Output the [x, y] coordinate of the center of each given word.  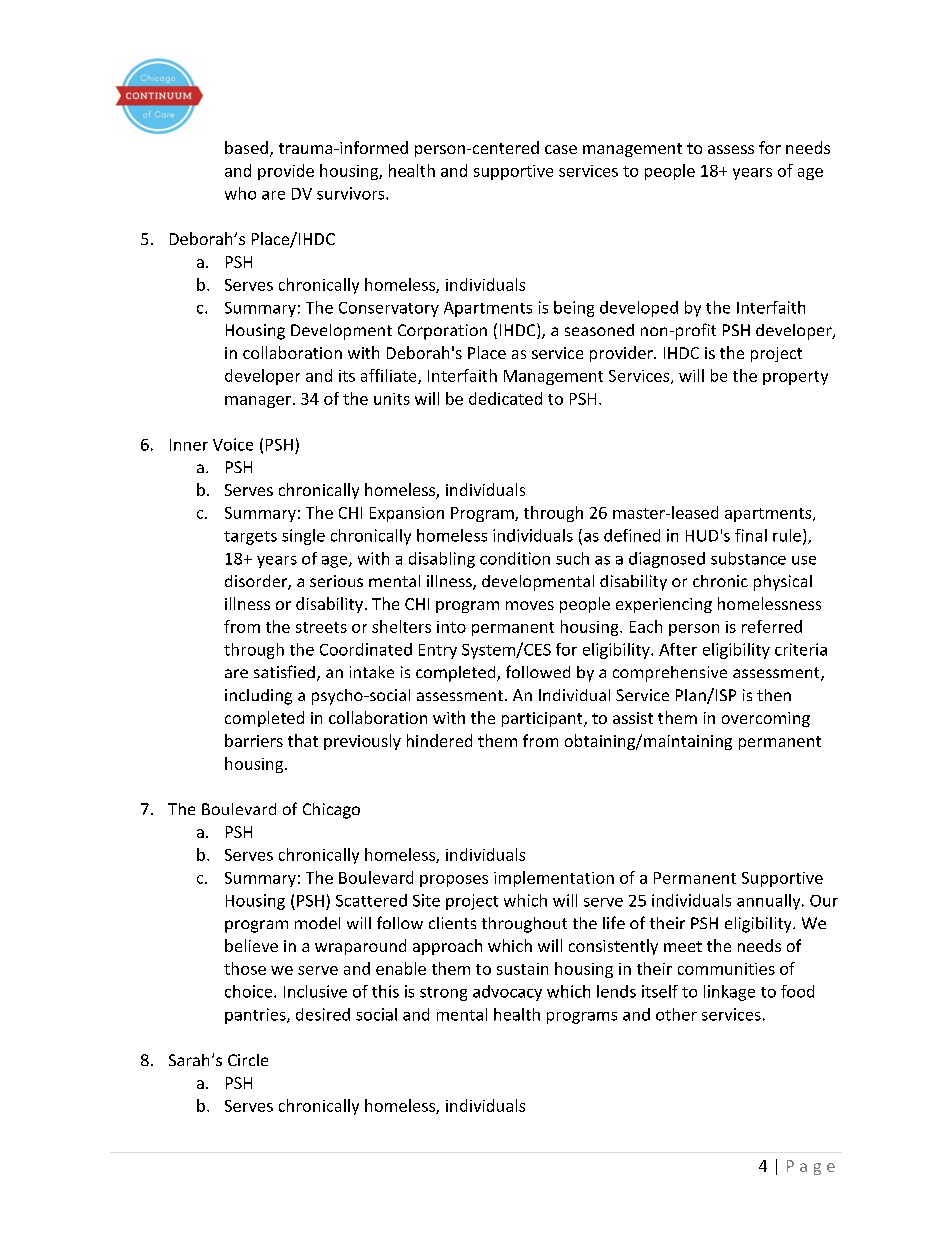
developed [639, 309]
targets [250, 538]
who [240, 193]
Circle [248, 1060]
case [561, 149]
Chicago [331, 811]
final [751, 535]
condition [515, 558]
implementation [554, 879]
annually [770, 902]
